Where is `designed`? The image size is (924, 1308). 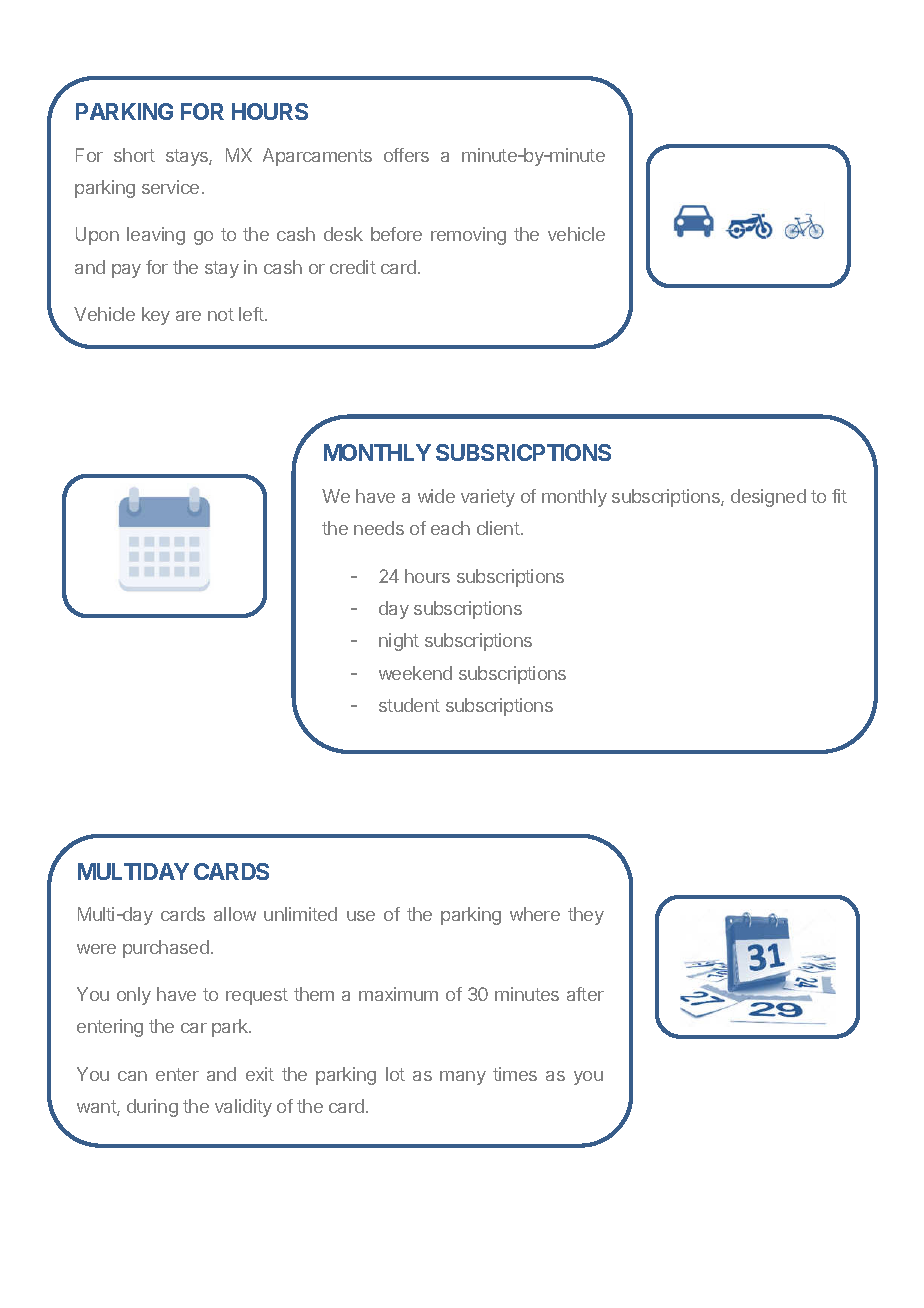
designed is located at coordinates (768, 498).
